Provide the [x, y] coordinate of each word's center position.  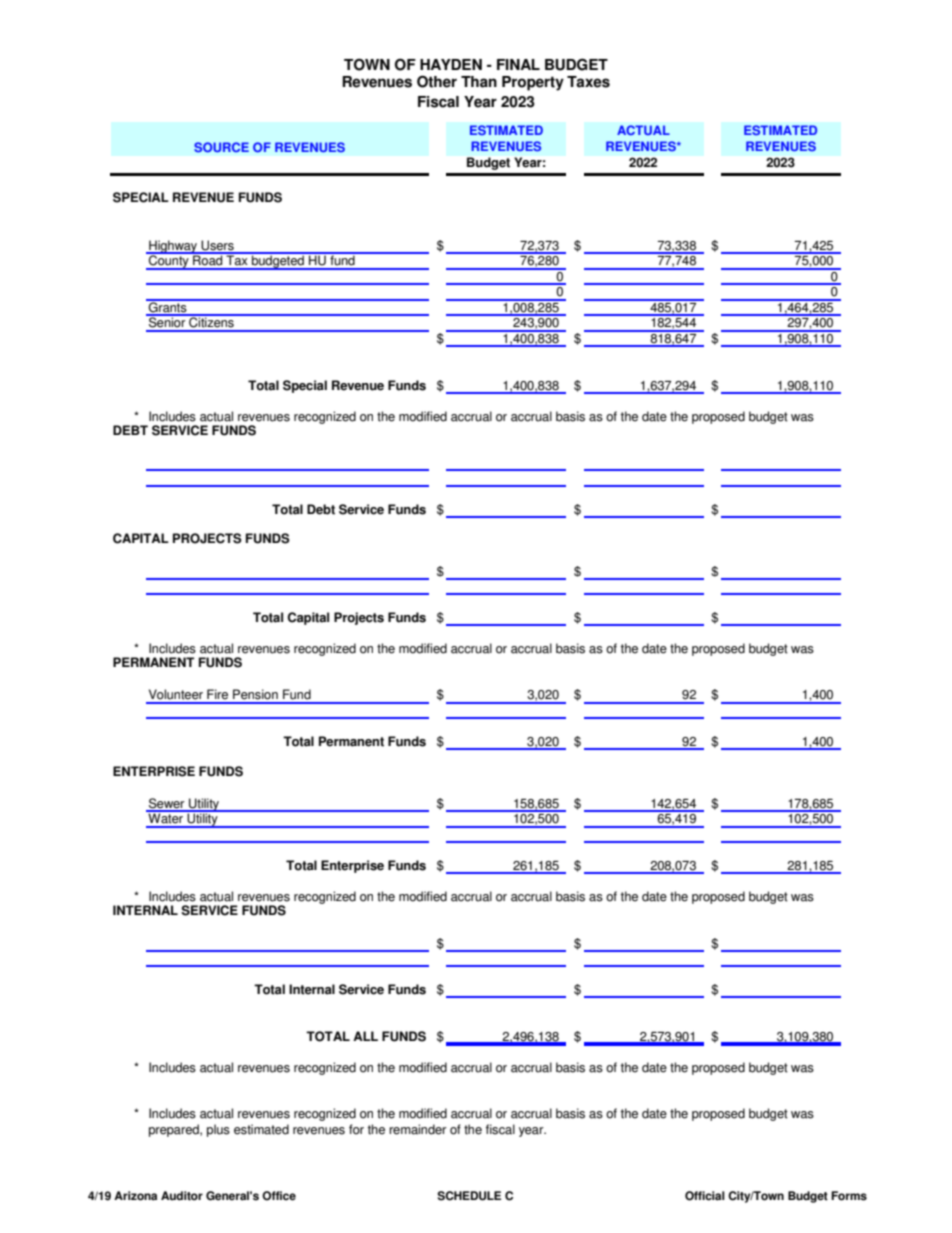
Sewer [167, 804]
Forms [849, 1196]
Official [705, 1196]
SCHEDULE [469, 1196]
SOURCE [221, 147]
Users [217, 246]
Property [533, 83]
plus [218, 1130]
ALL [365, 1036]
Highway [173, 247]
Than [479, 82]
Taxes [588, 82]
